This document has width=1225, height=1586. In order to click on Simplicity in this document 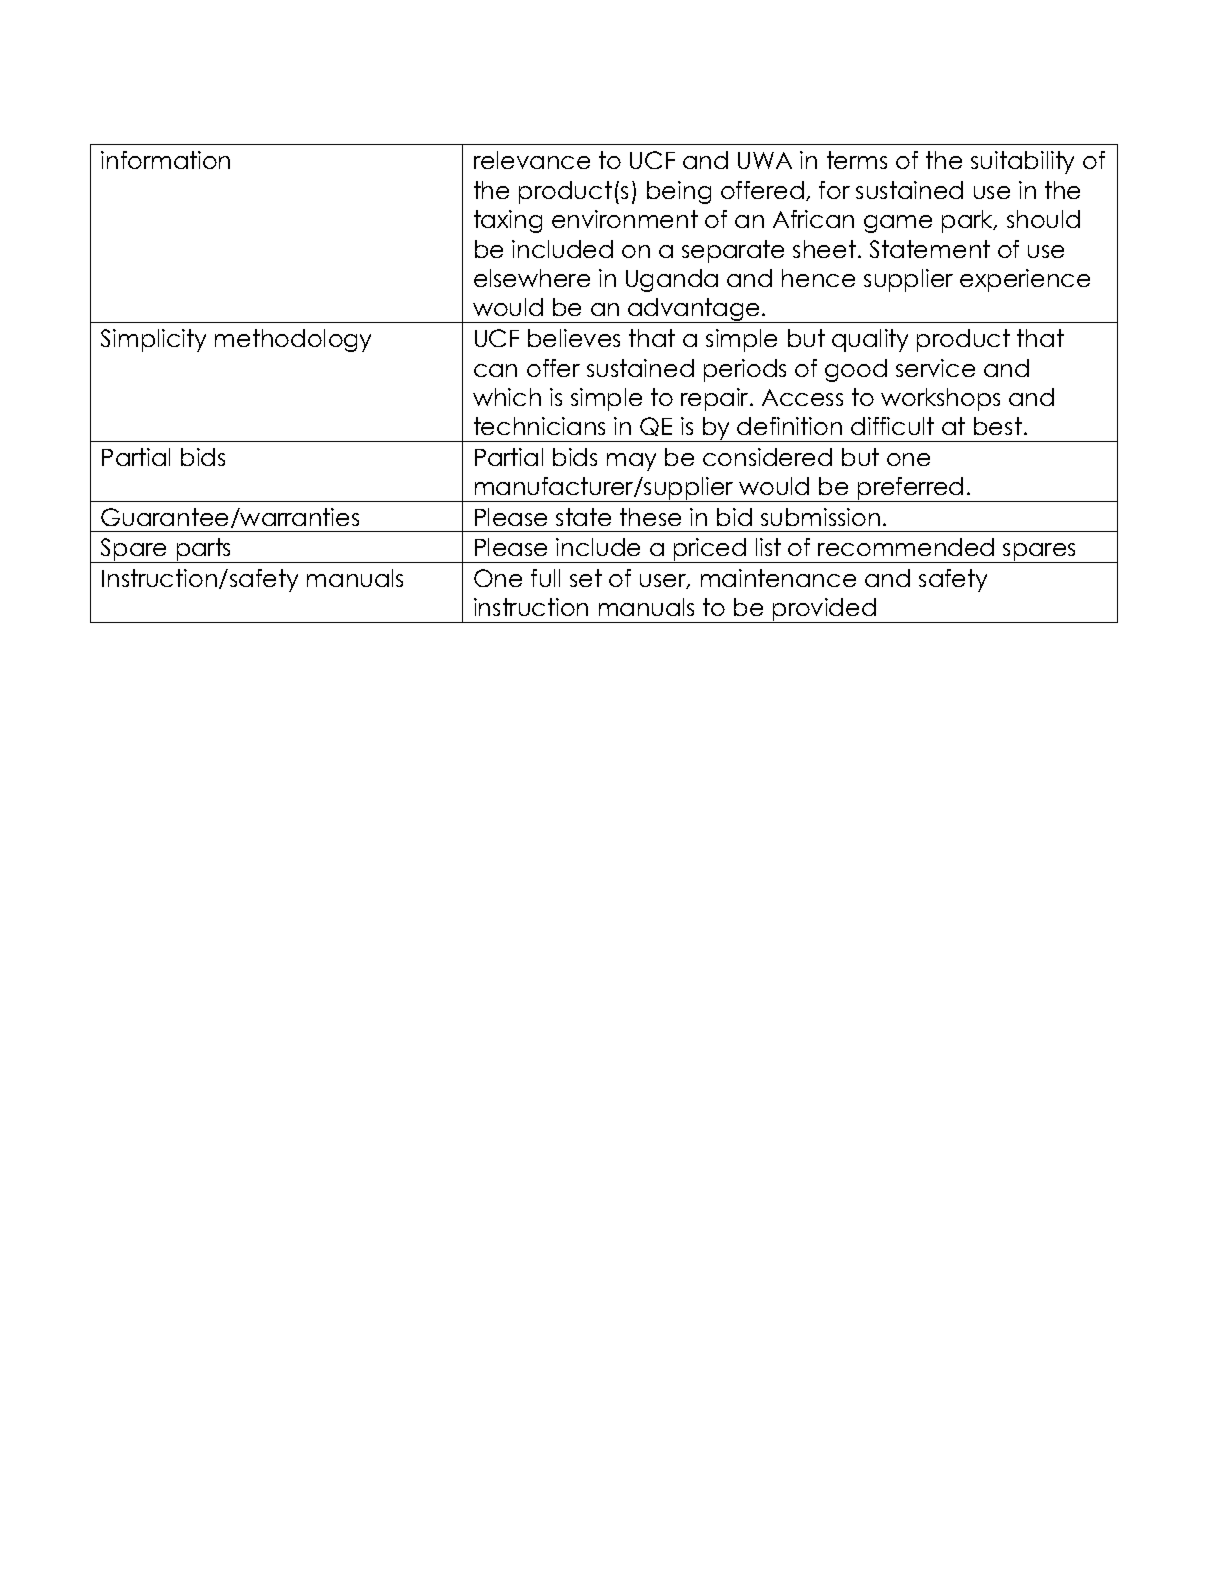, I will do `click(153, 340)`.
